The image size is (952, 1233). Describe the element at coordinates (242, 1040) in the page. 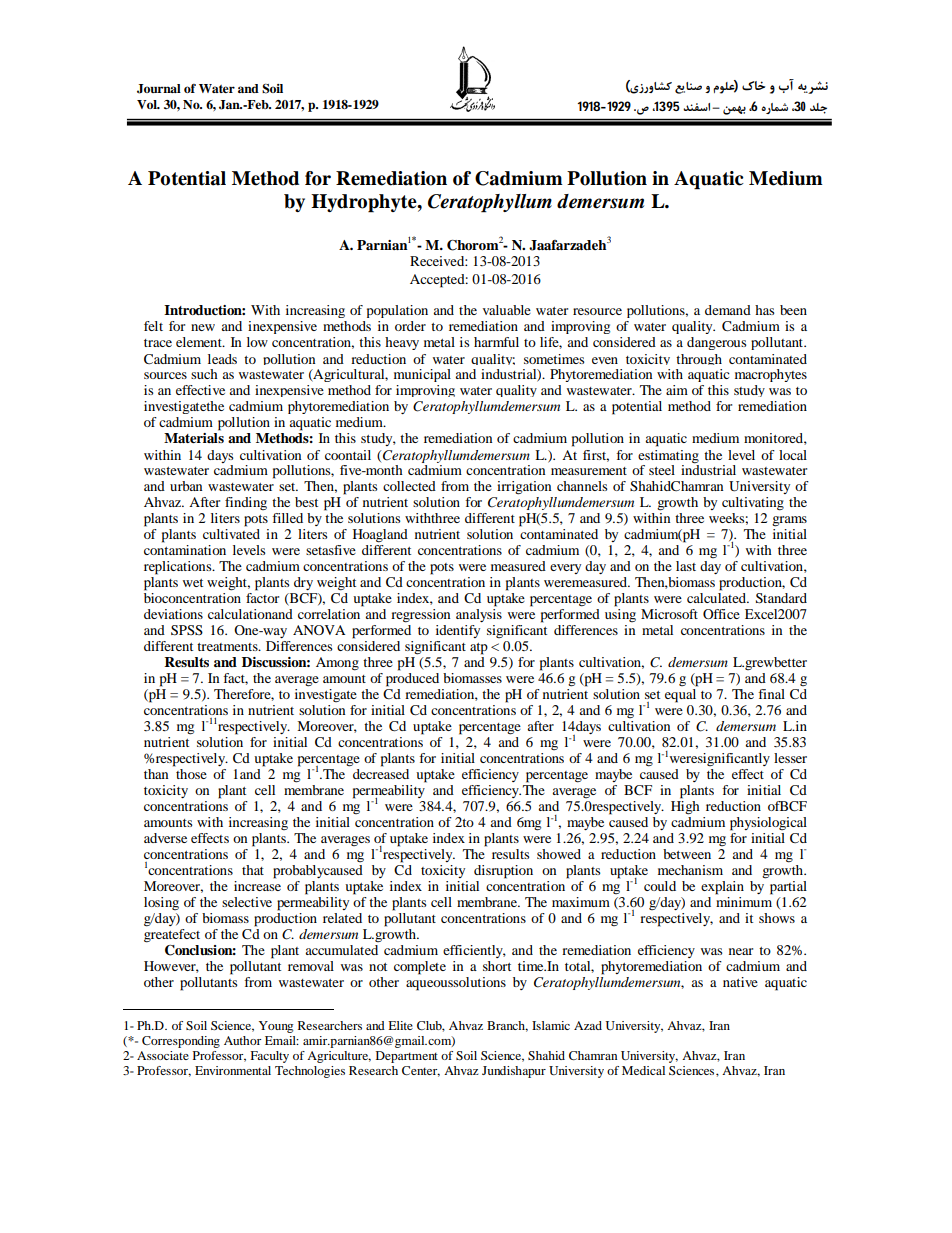

I see `Author` at that location.
